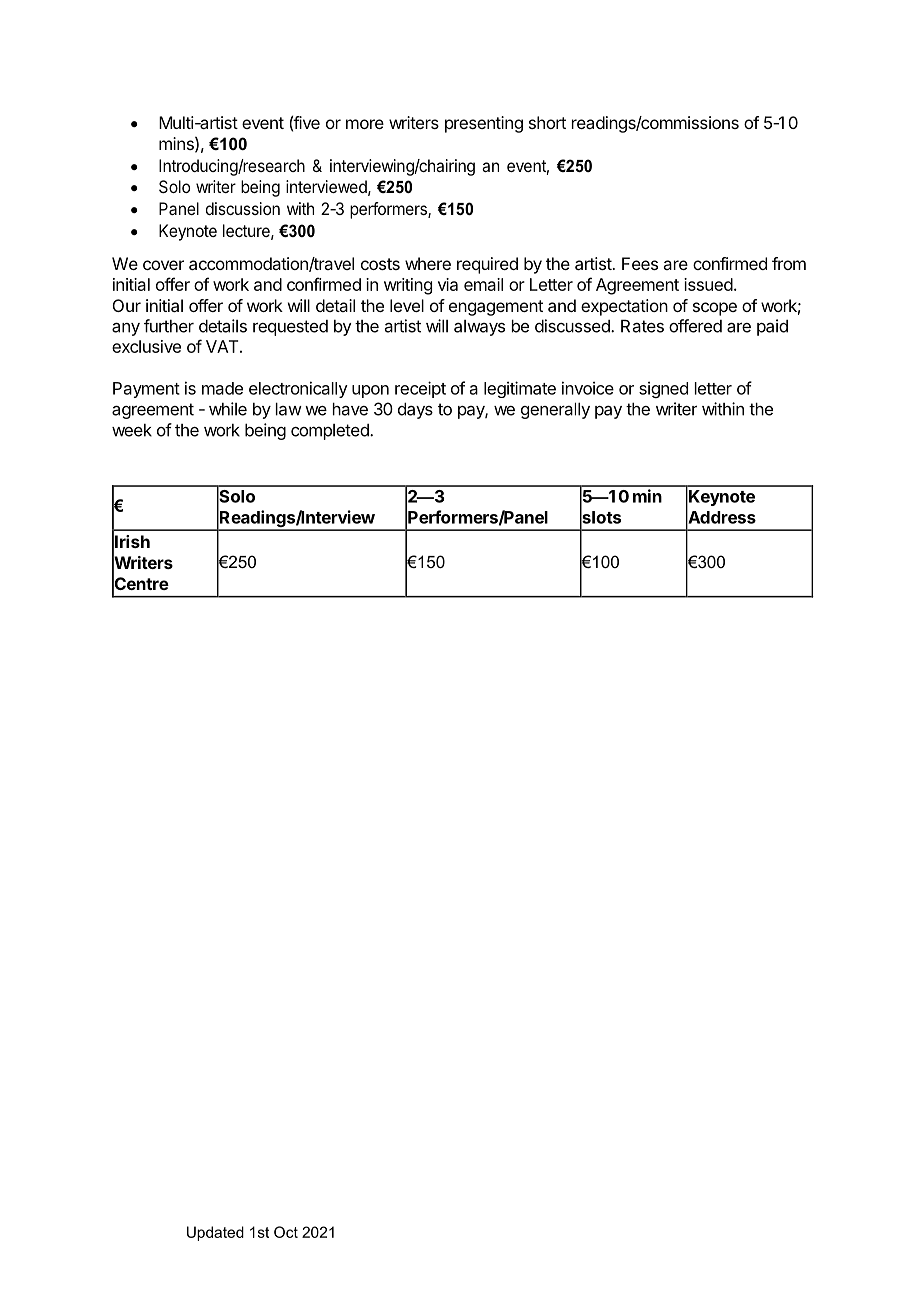 This image has height=1308, width=924. Describe the element at coordinates (484, 124) in the image. I see `presenting` at that location.
